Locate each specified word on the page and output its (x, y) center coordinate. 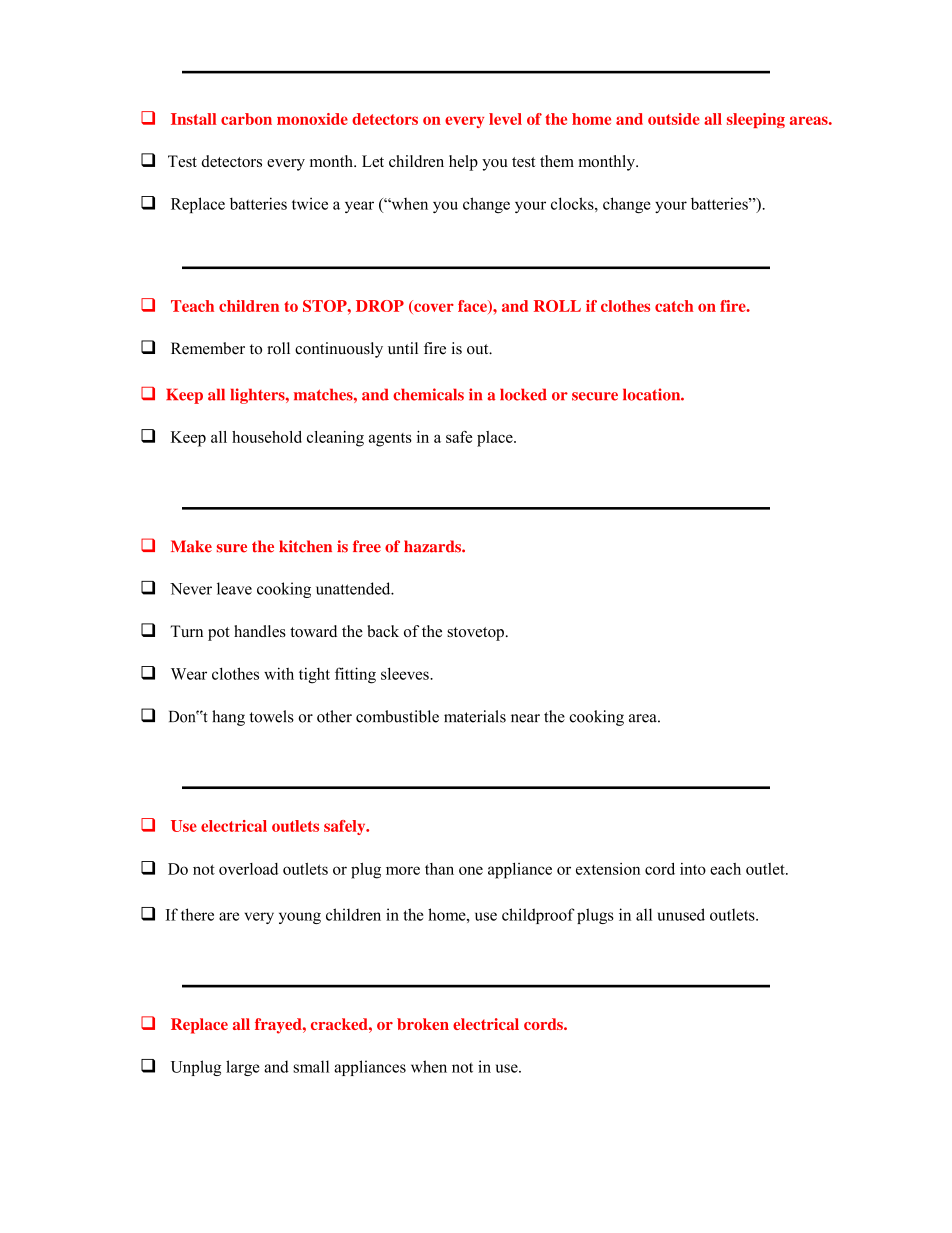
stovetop (475, 634)
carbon (246, 119)
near (525, 718)
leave (234, 588)
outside (674, 119)
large (243, 1068)
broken (423, 1024)
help (463, 163)
